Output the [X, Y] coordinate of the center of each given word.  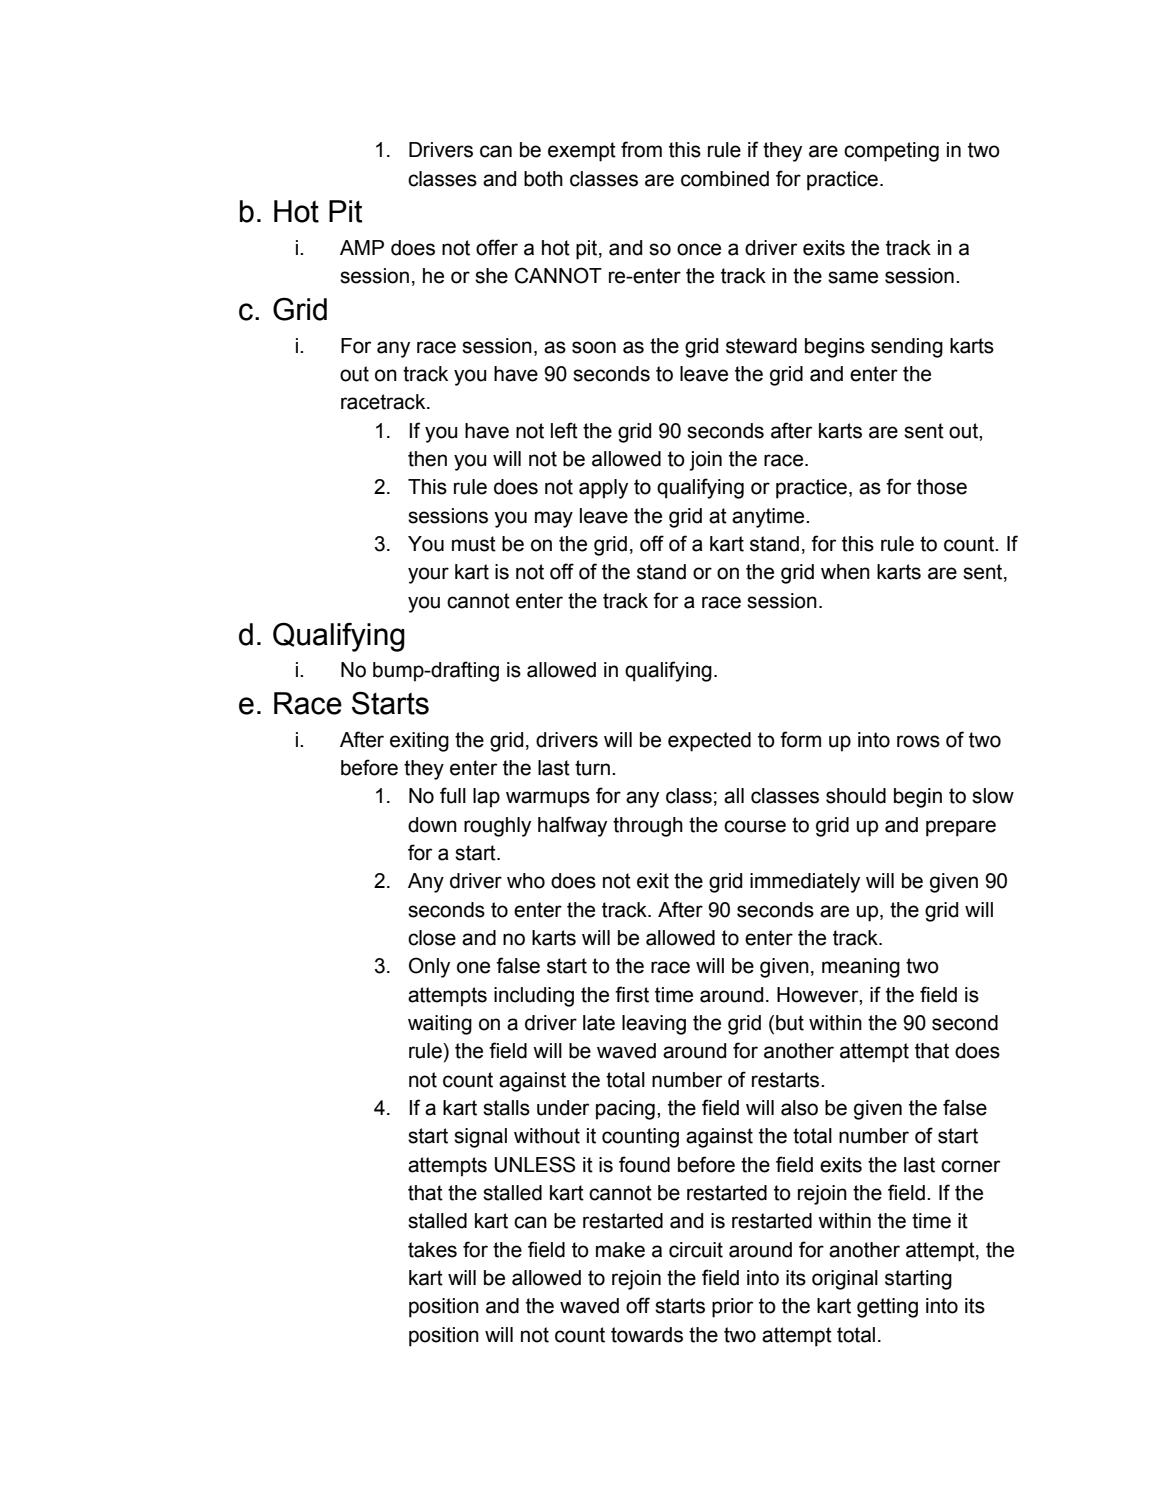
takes [432, 1250]
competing [891, 152]
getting [887, 1308]
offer [497, 247]
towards [647, 1335]
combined [725, 179]
